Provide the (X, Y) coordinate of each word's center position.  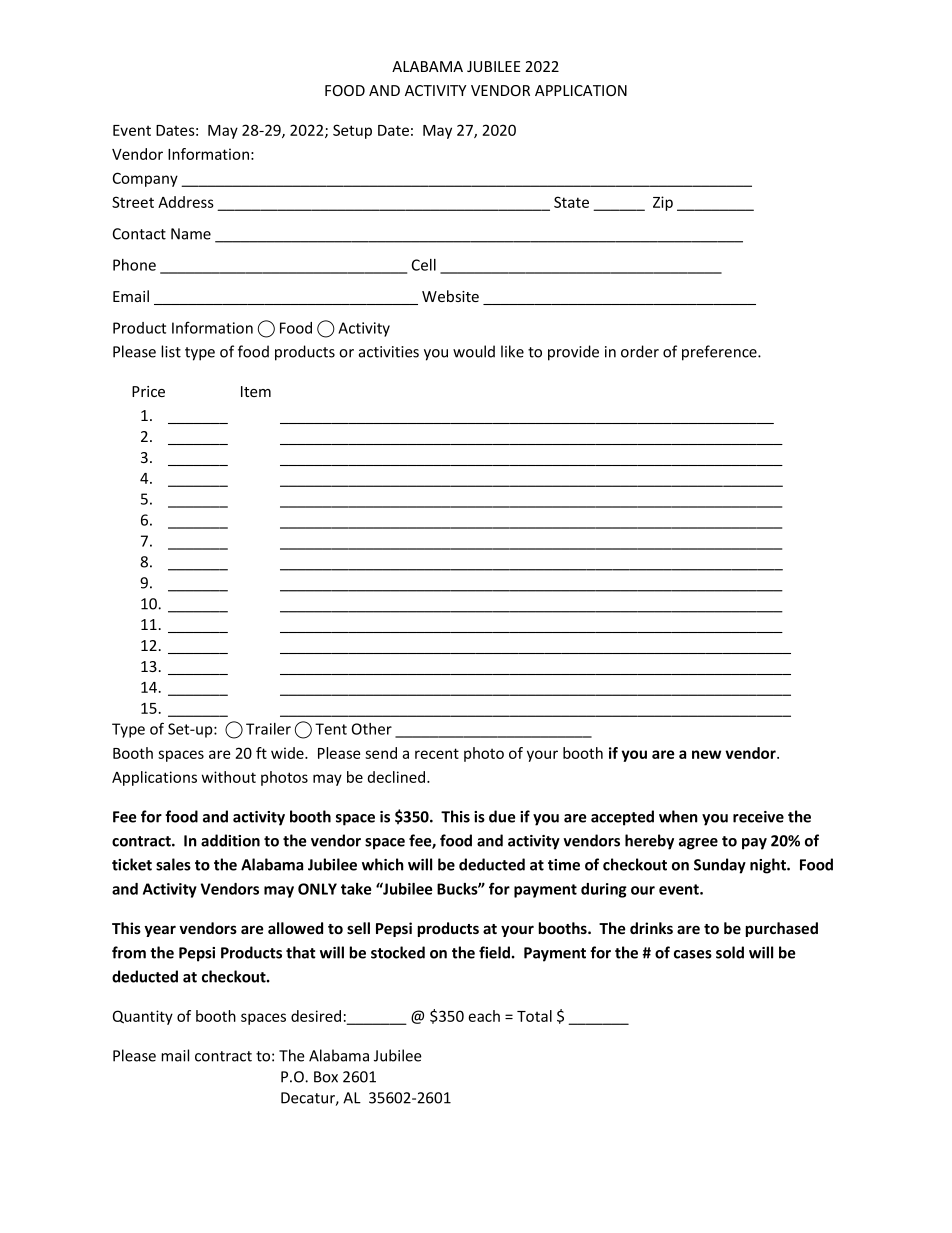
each (484, 1016)
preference (720, 353)
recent (437, 753)
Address (186, 202)
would (474, 351)
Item (256, 391)
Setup (352, 131)
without (229, 777)
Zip (663, 203)
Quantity (143, 1017)
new (706, 754)
